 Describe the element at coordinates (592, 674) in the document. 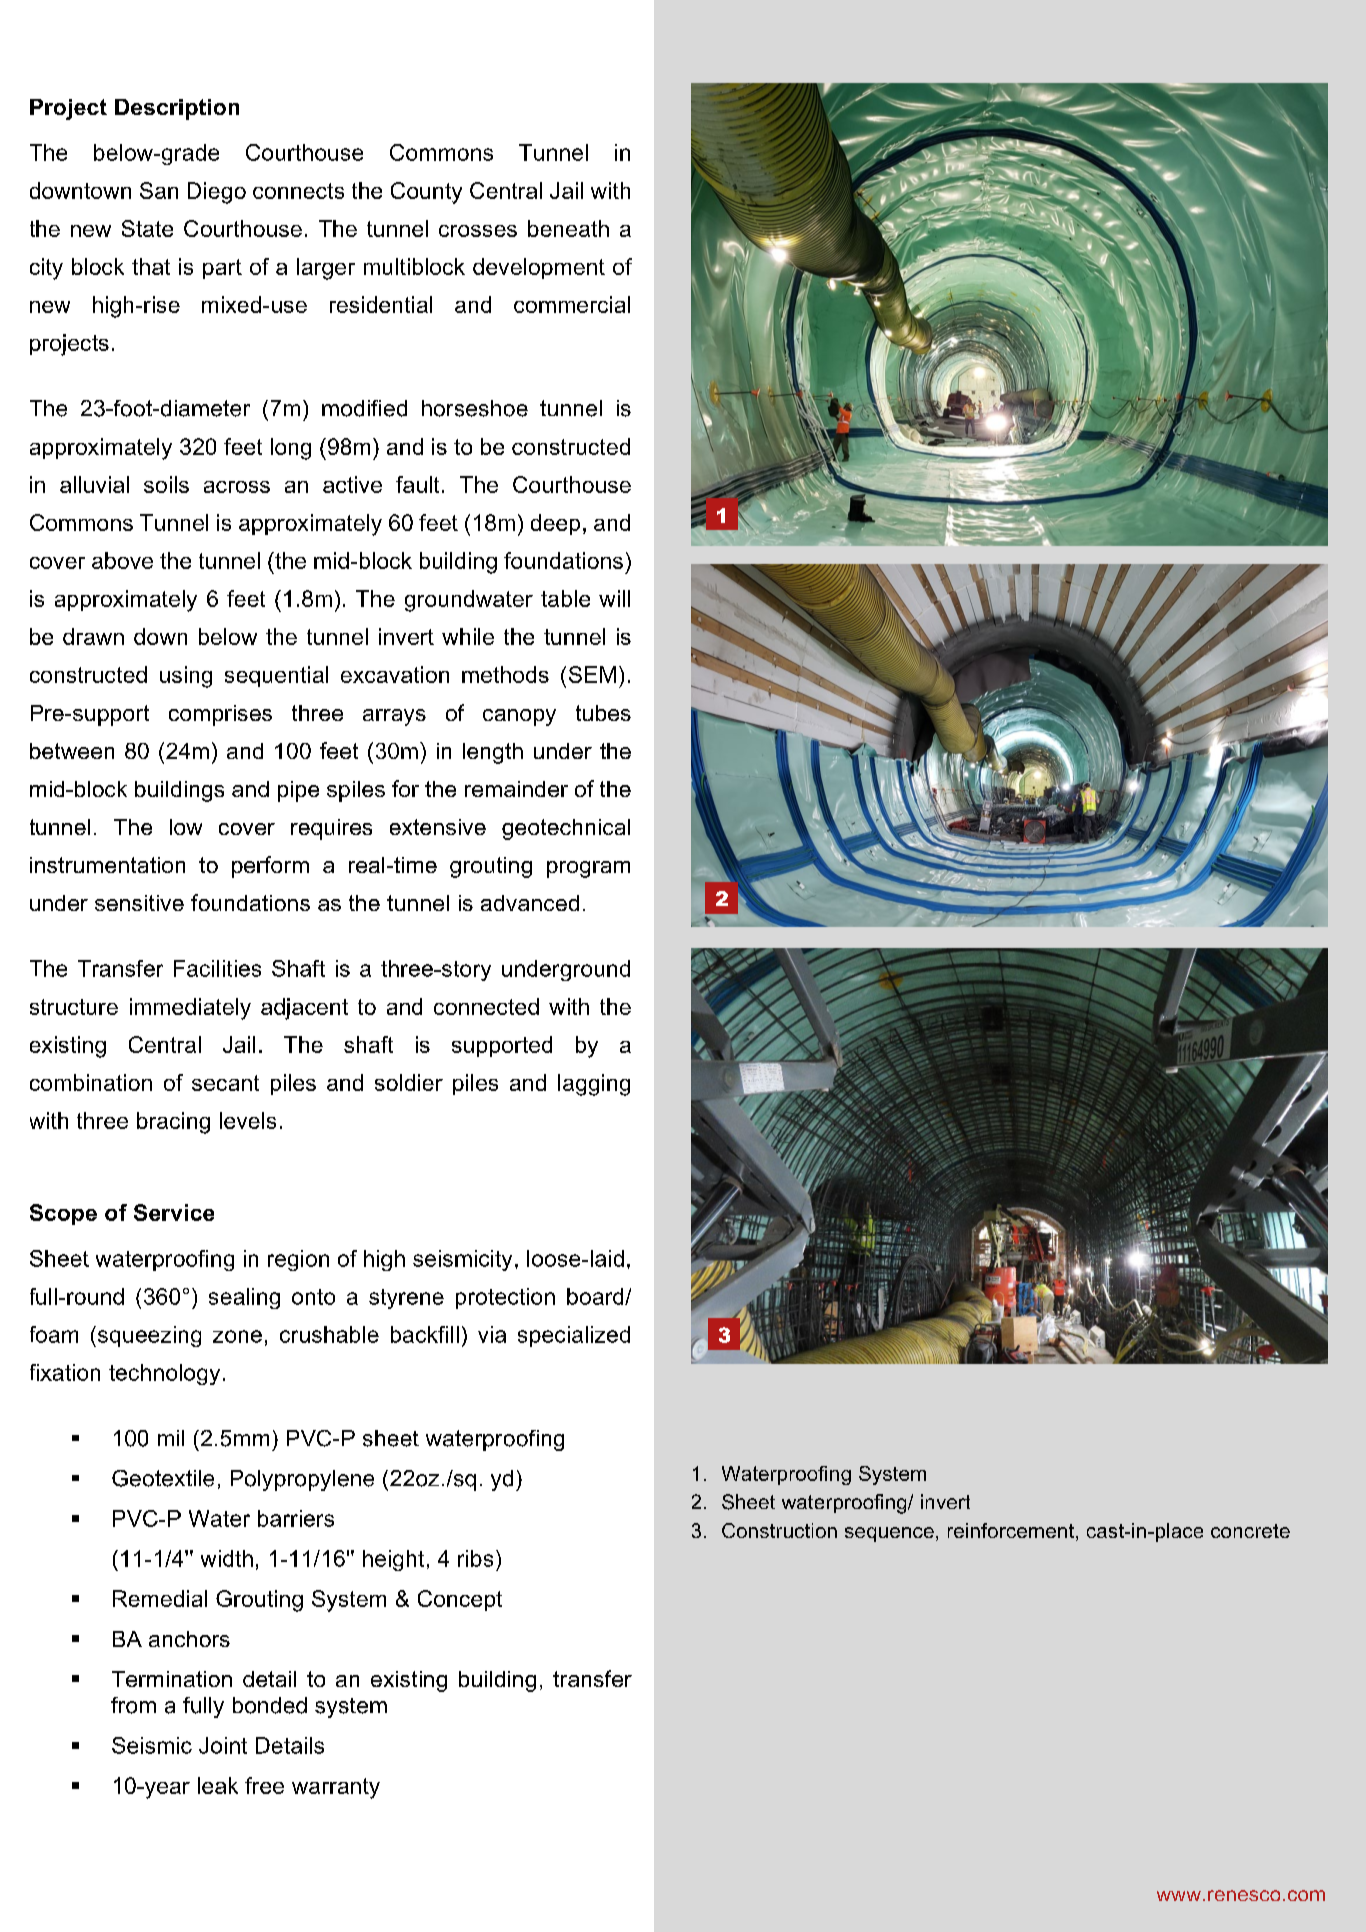

I see `SEM` at that location.
